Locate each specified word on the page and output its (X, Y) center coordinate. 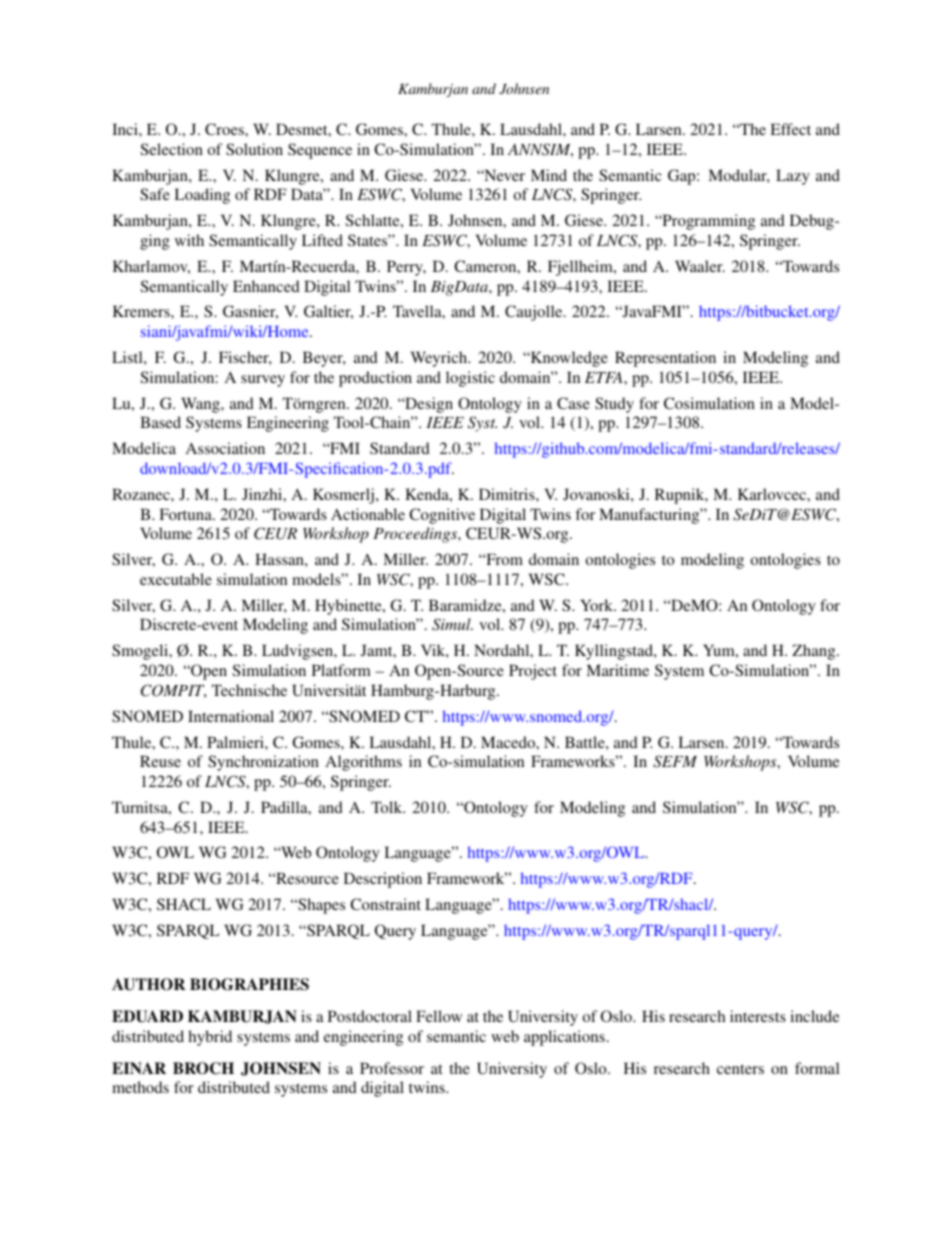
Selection (172, 149)
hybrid (210, 1038)
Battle (586, 742)
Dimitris (508, 494)
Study (614, 405)
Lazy (793, 177)
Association (225, 448)
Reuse (160, 761)
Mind (549, 175)
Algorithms (363, 763)
